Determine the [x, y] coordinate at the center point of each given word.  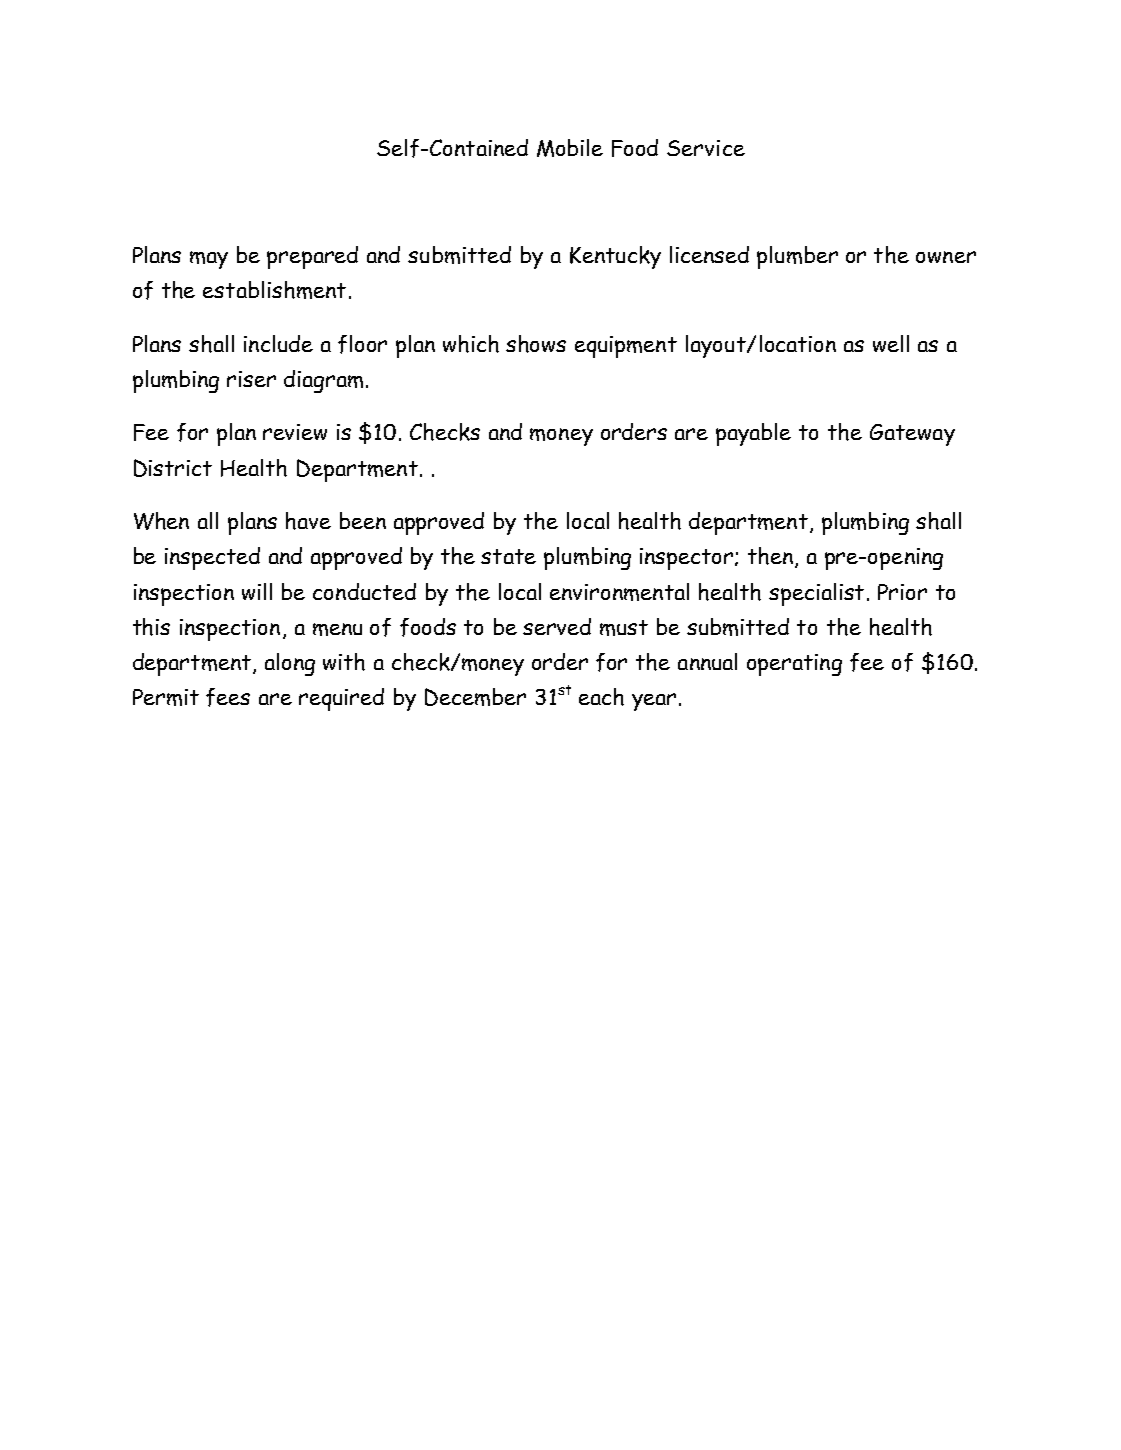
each [601, 697]
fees [228, 697]
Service [706, 148]
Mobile [570, 148]
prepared [312, 257]
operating [794, 665]
